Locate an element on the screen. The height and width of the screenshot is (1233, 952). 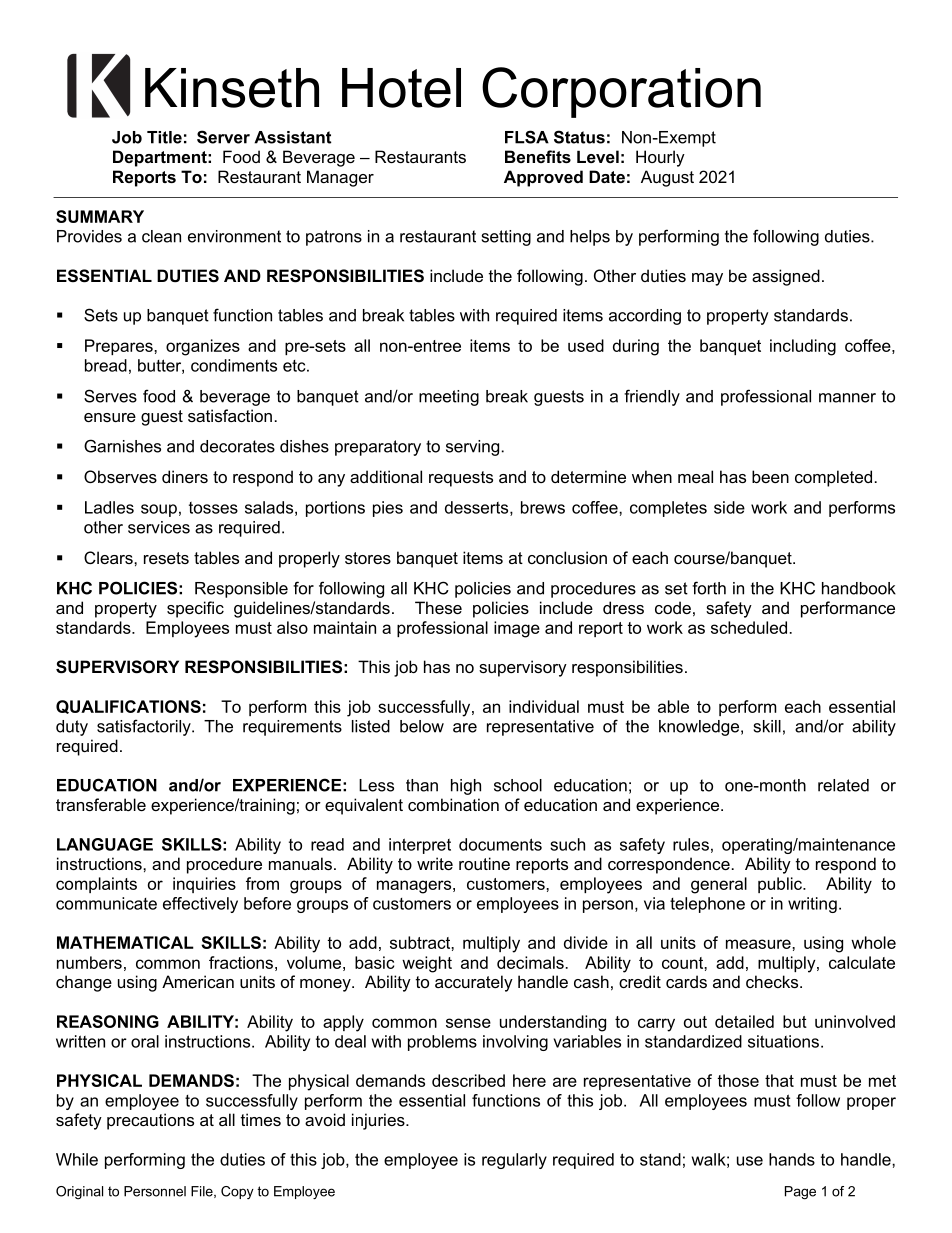
below is located at coordinates (422, 726).
